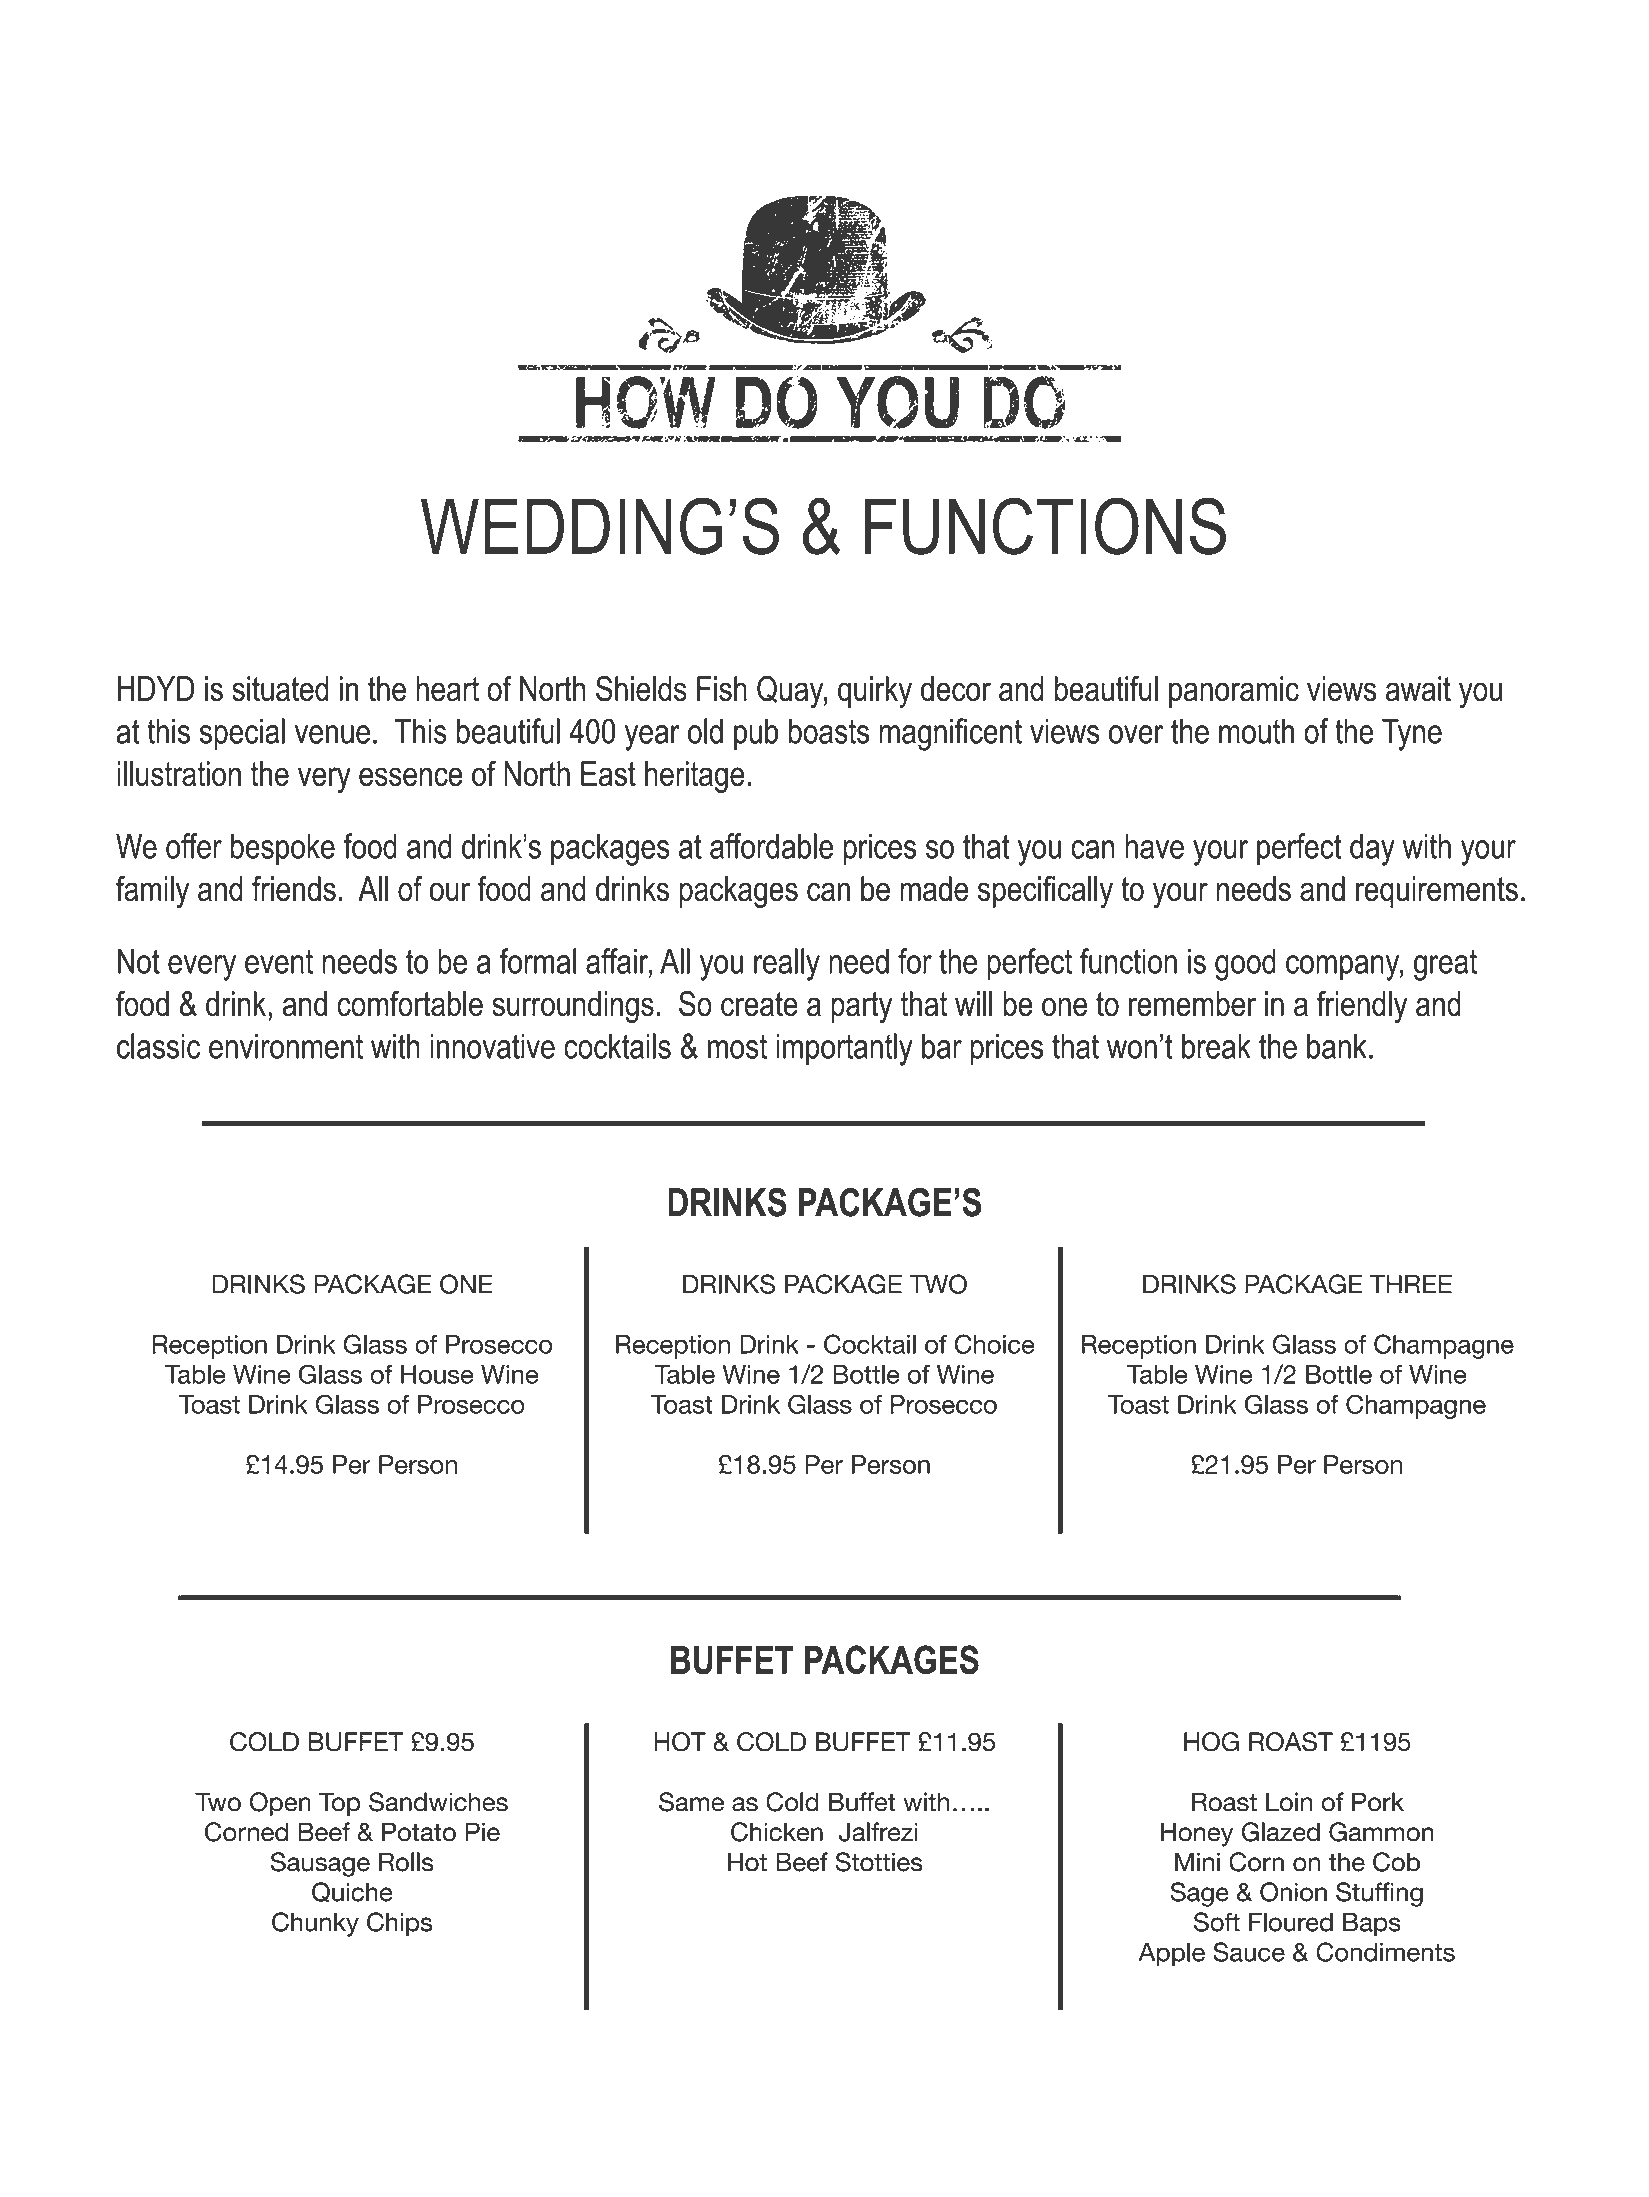 The width and height of the screenshot is (1649, 2197). What do you see at coordinates (1256, 731) in the screenshot?
I see `mouth` at bounding box center [1256, 731].
